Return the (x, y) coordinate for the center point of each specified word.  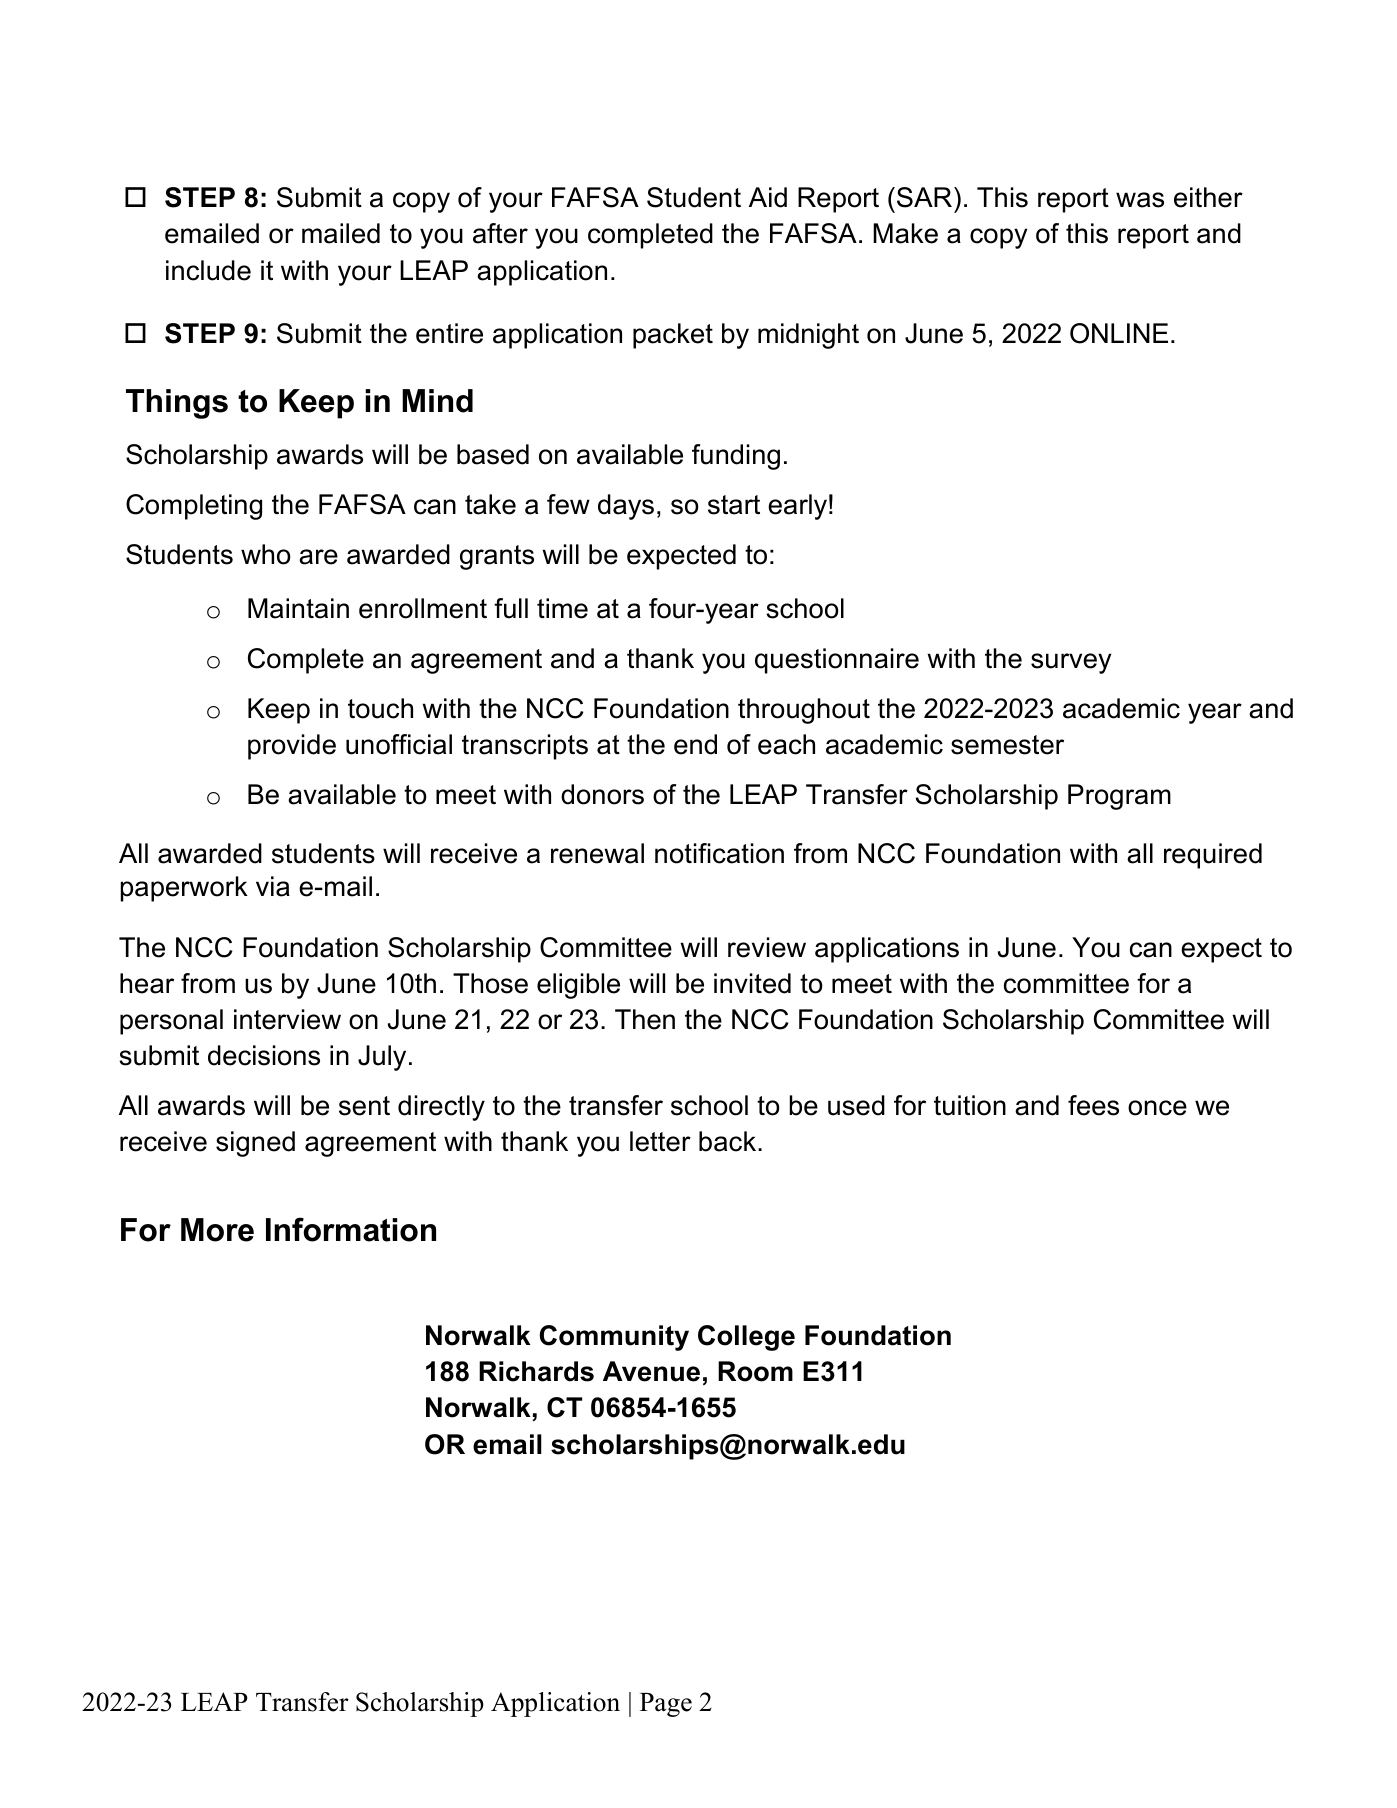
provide (292, 747)
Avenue (651, 1371)
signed (255, 1144)
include (208, 270)
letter (660, 1141)
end (695, 744)
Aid (768, 197)
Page (666, 1705)
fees (1093, 1105)
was (1140, 200)
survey (1071, 663)
